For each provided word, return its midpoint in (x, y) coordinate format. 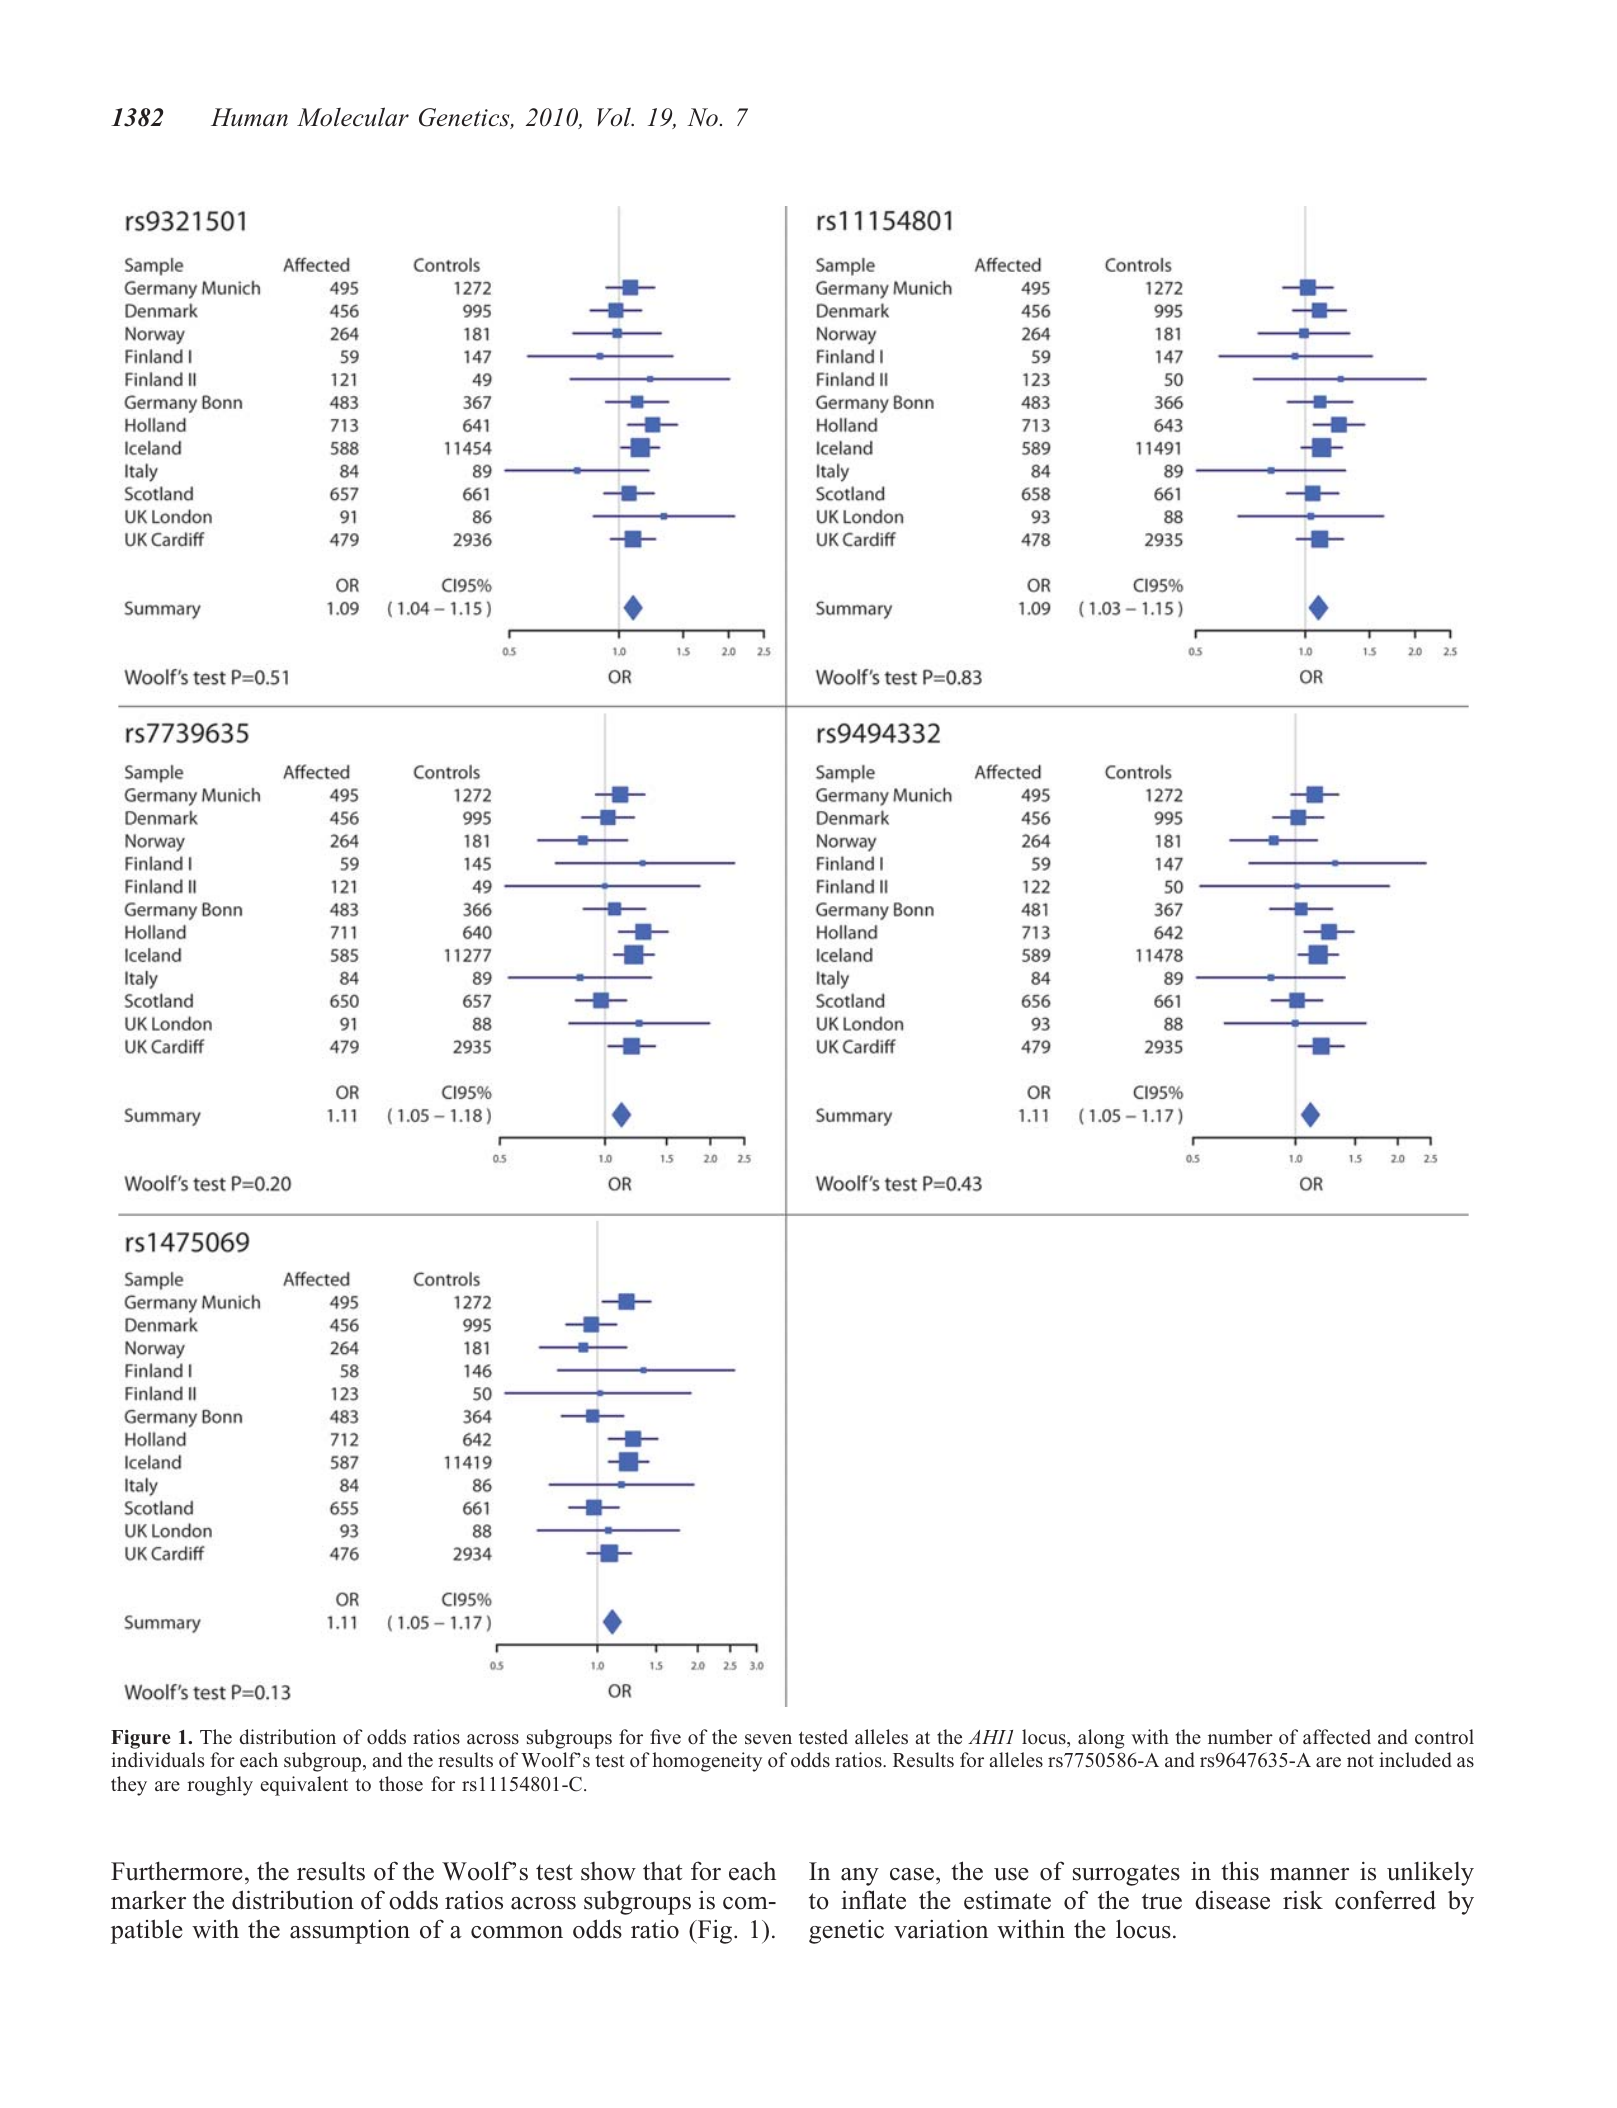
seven (768, 1739)
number (1240, 1736)
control (1444, 1737)
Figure (141, 1739)
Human (249, 117)
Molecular (353, 117)
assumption (350, 1932)
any (860, 1877)
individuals (157, 1759)
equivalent (304, 1786)
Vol (615, 117)
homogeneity (707, 1762)
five (665, 1736)
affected (1337, 1736)
